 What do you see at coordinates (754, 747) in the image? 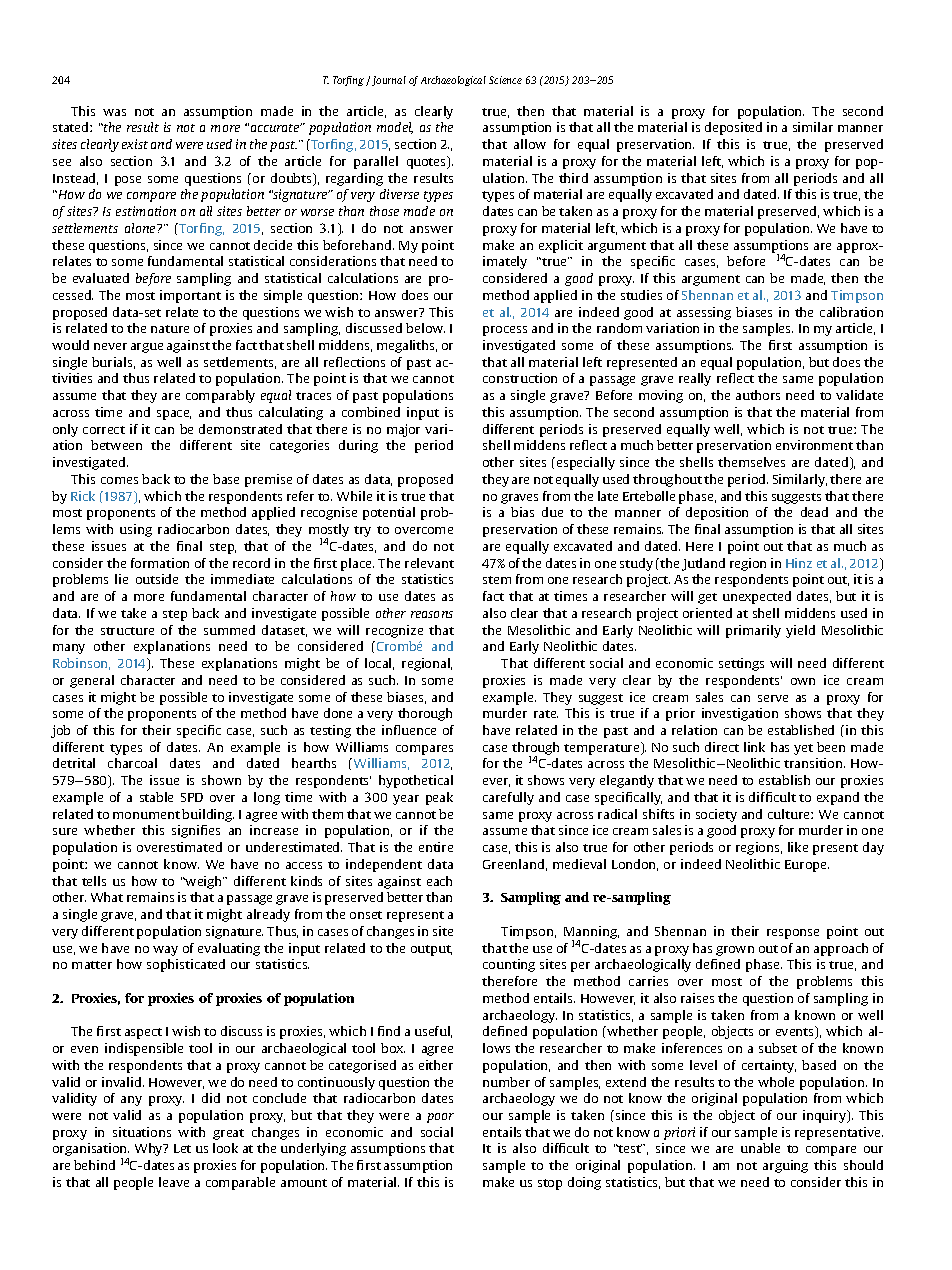
I see `link` at bounding box center [754, 747].
